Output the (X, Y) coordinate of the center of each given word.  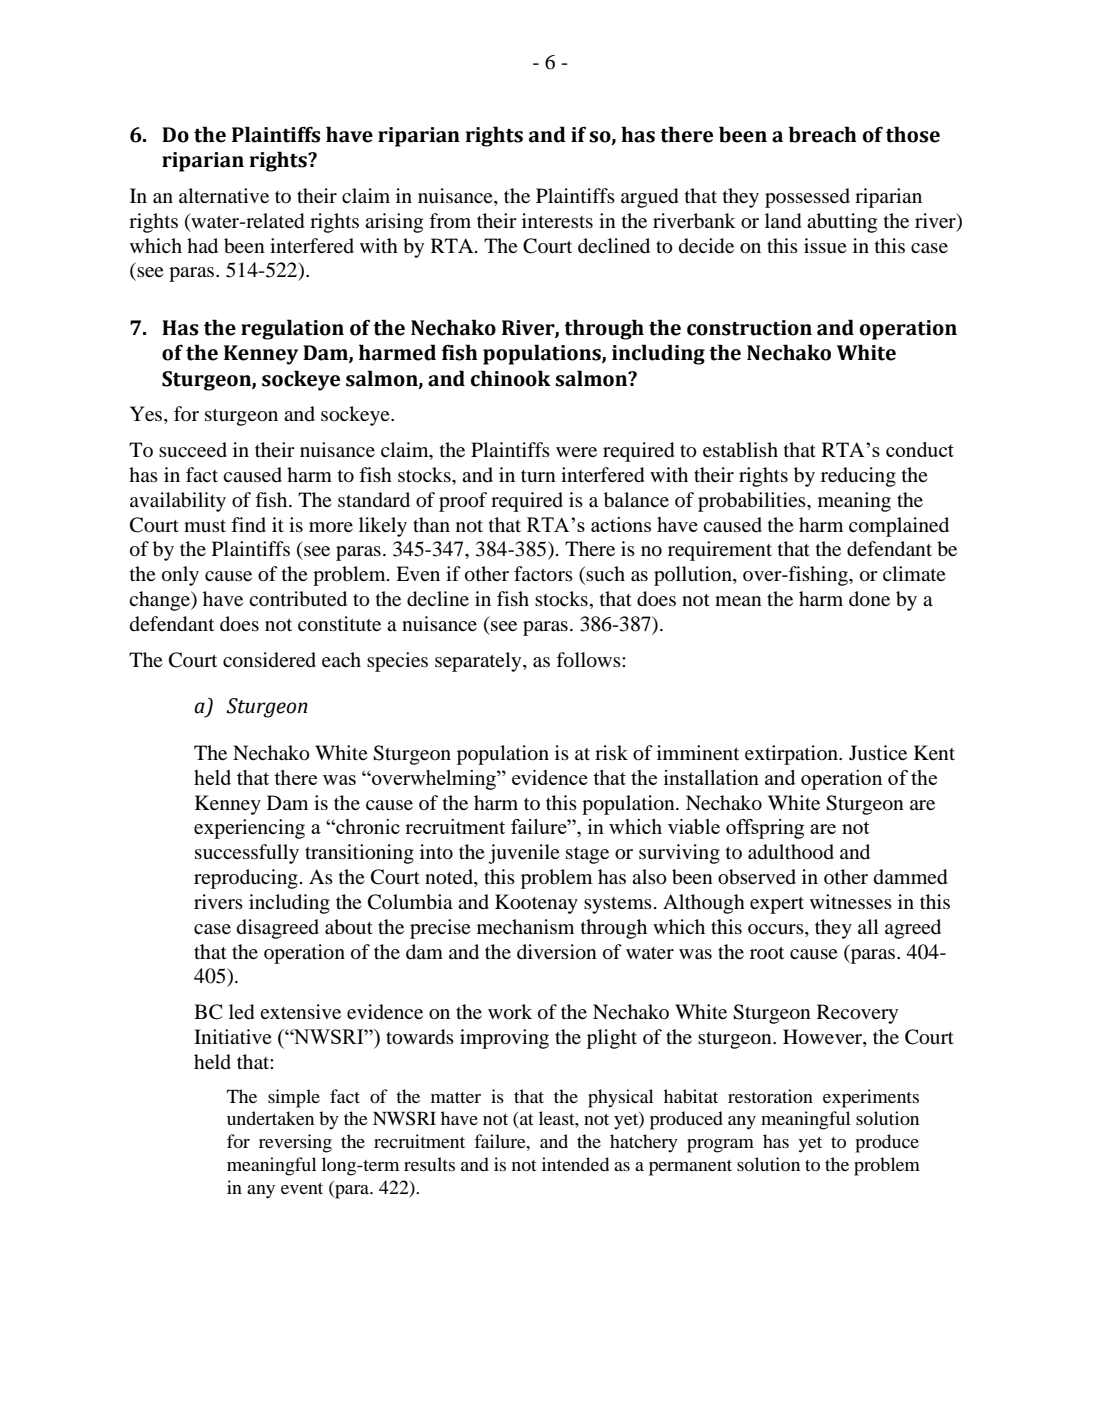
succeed (193, 449)
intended (575, 1164)
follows (589, 660)
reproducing (246, 879)
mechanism (525, 926)
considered (269, 660)
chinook (511, 378)
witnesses (851, 901)
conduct (920, 449)
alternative (224, 195)
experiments (871, 1098)
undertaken (270, 1118)
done (869, 599)
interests (557, 220)
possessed (807, 198)
